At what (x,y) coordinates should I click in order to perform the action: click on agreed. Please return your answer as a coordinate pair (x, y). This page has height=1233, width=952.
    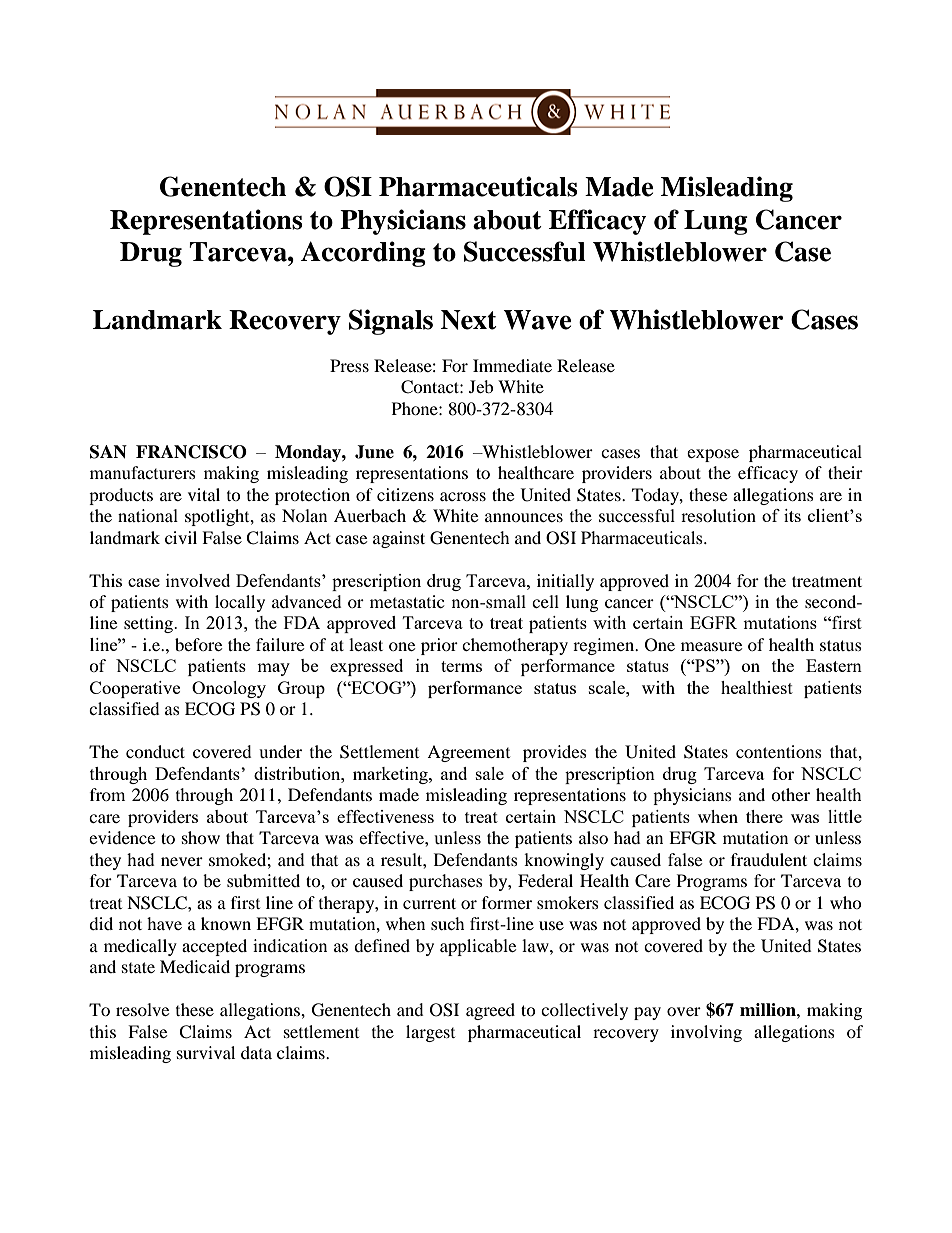
    Looking at the image, I should click on (490, 1011).
